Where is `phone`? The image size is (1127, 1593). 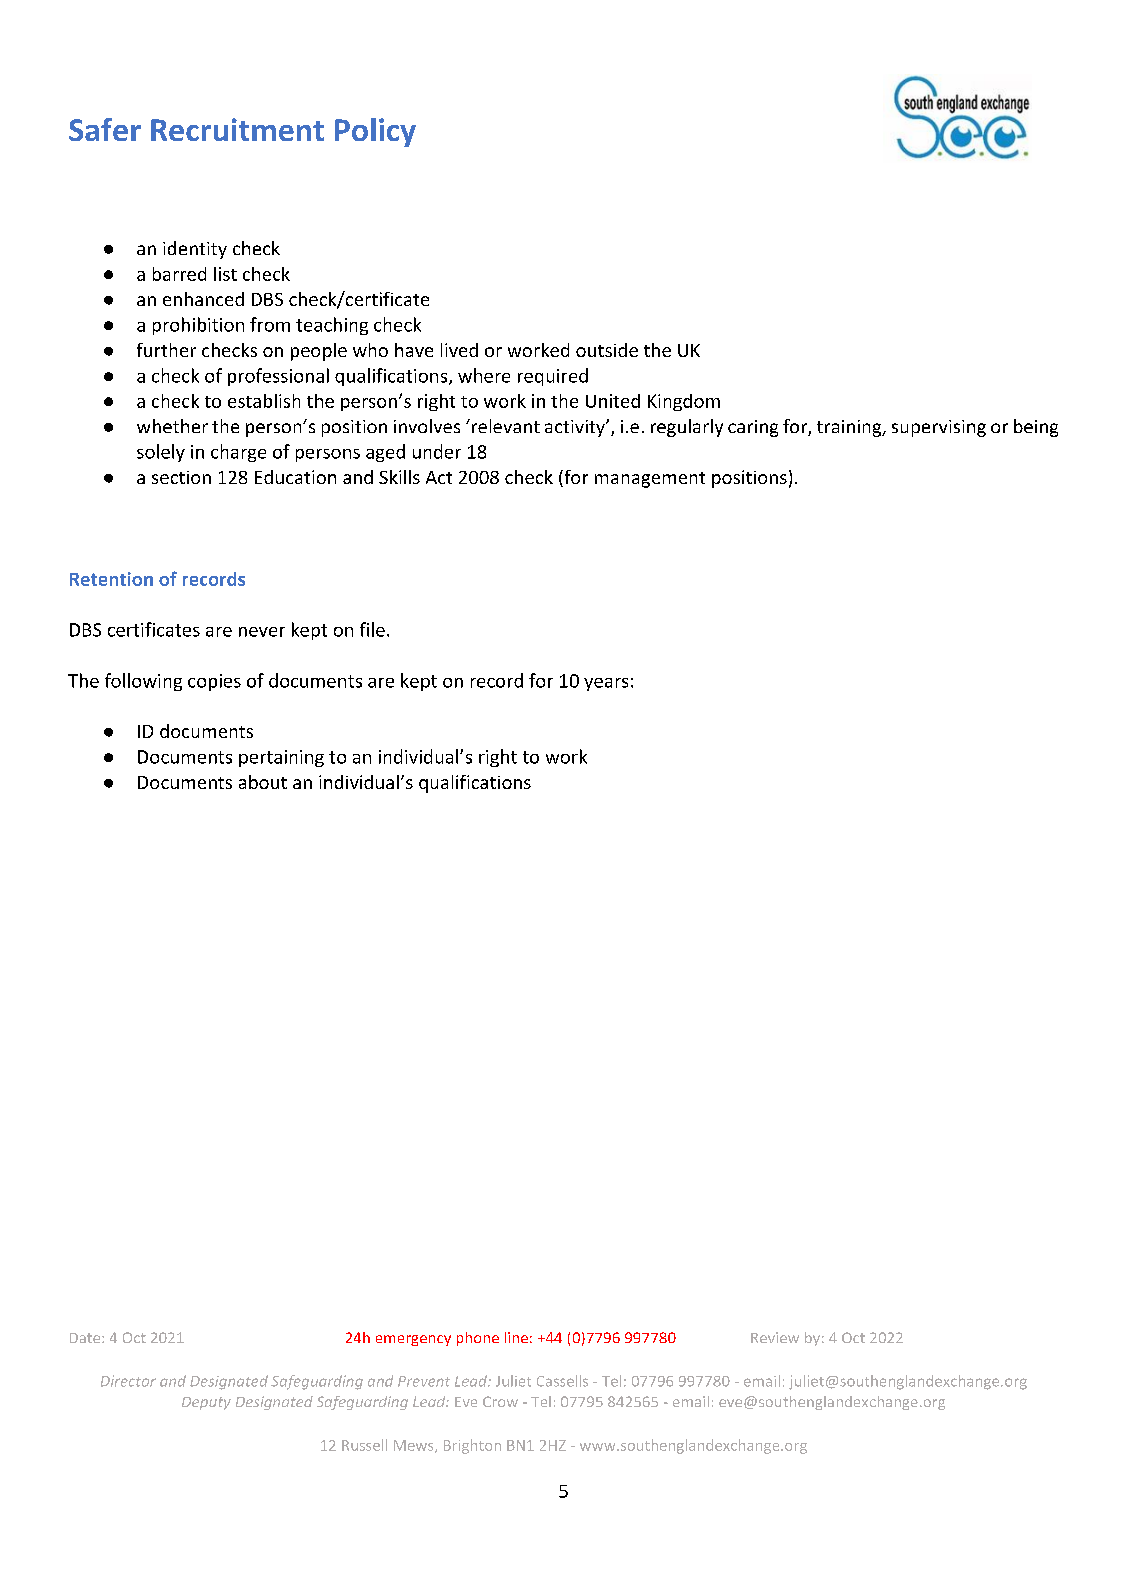 phone is located at coordinates (478, 1339).
